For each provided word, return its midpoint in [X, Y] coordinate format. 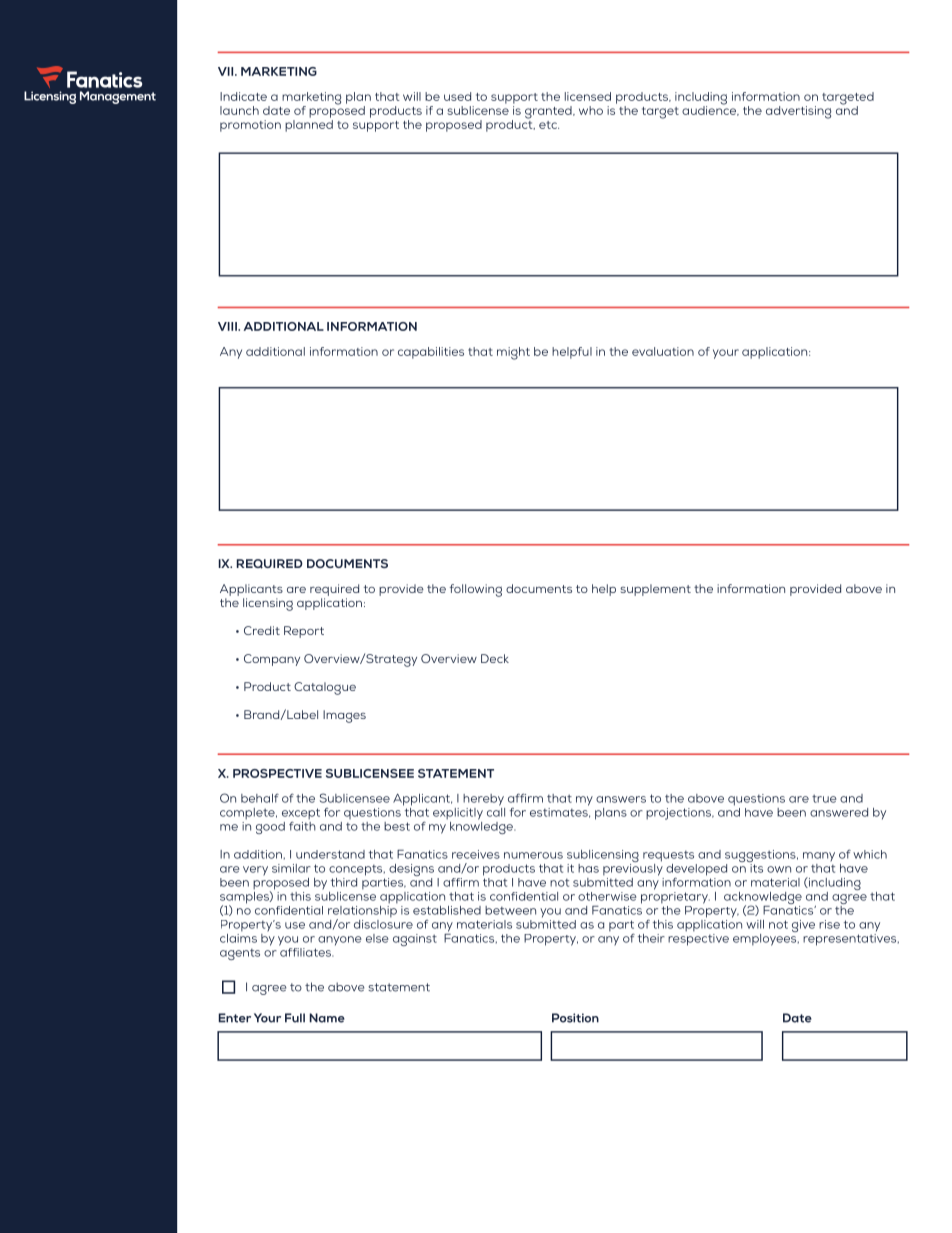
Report [304, 632]
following [476, 590]
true [824, 798]
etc [549, 125]
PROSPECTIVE [277, 773]
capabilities [431, 353]
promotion [250, 126]
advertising [798, 112]
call [496, 811]
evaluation [663, 351]
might [513, 353]
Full [295, 1018]
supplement [655, 590]
